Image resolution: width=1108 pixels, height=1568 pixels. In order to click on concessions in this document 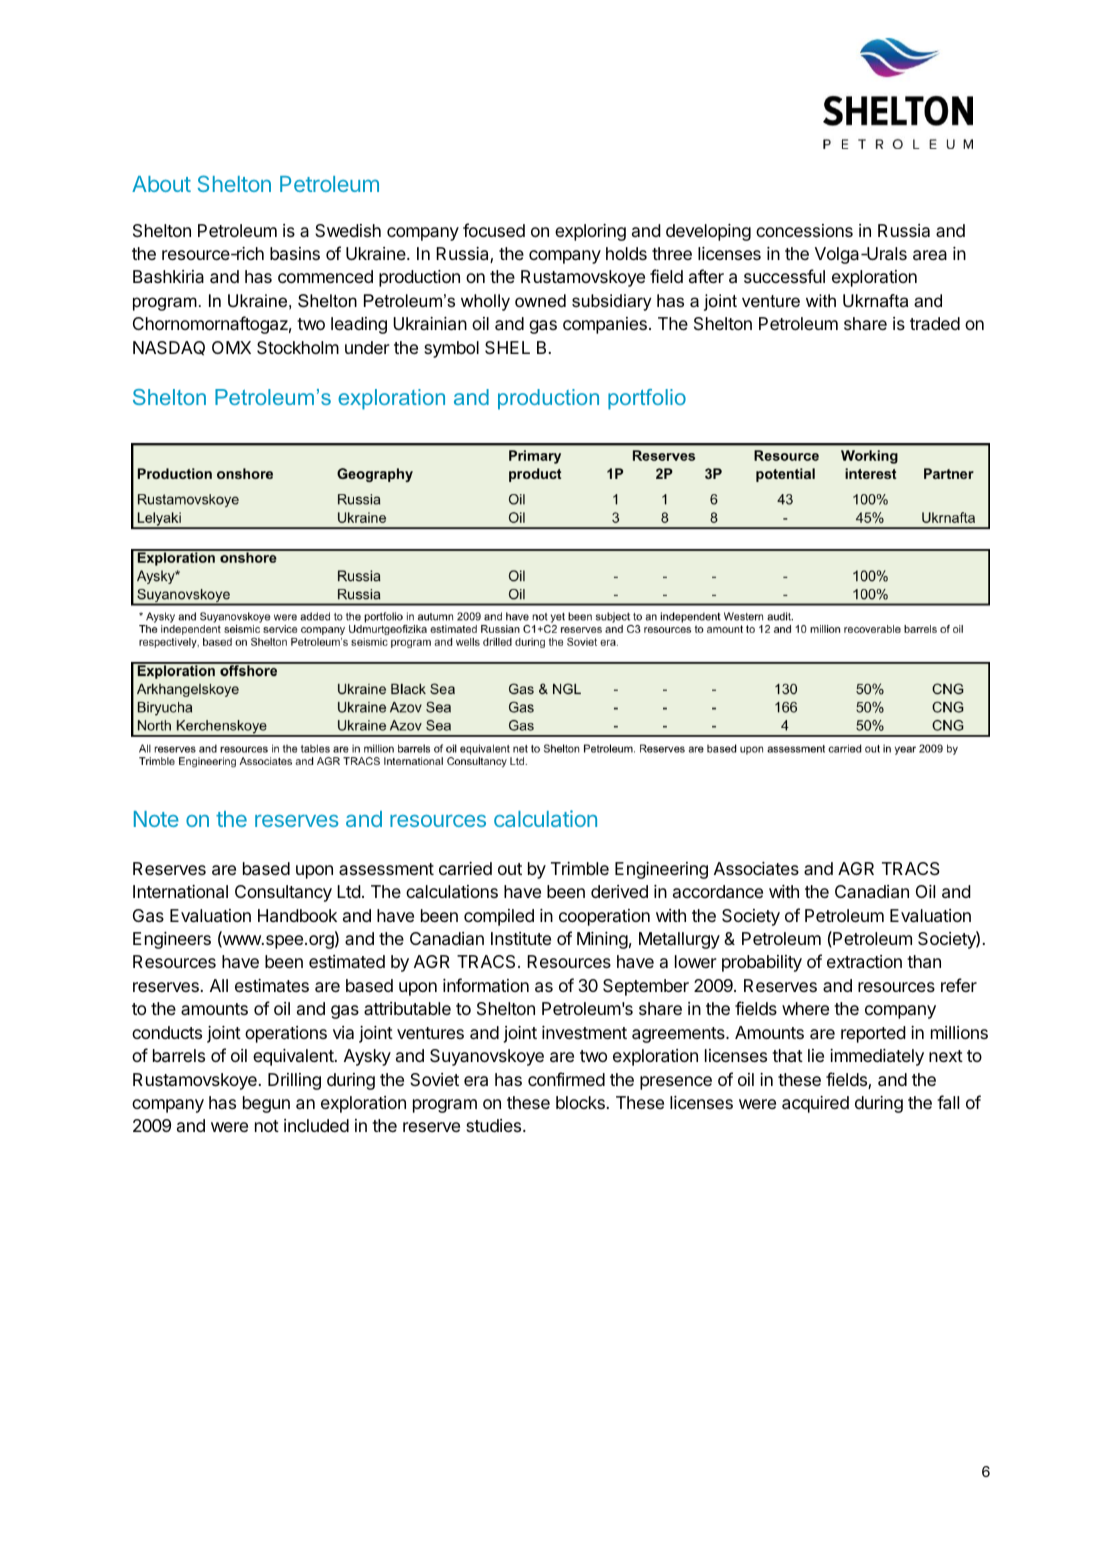, I will do `click(804, 230)`.
